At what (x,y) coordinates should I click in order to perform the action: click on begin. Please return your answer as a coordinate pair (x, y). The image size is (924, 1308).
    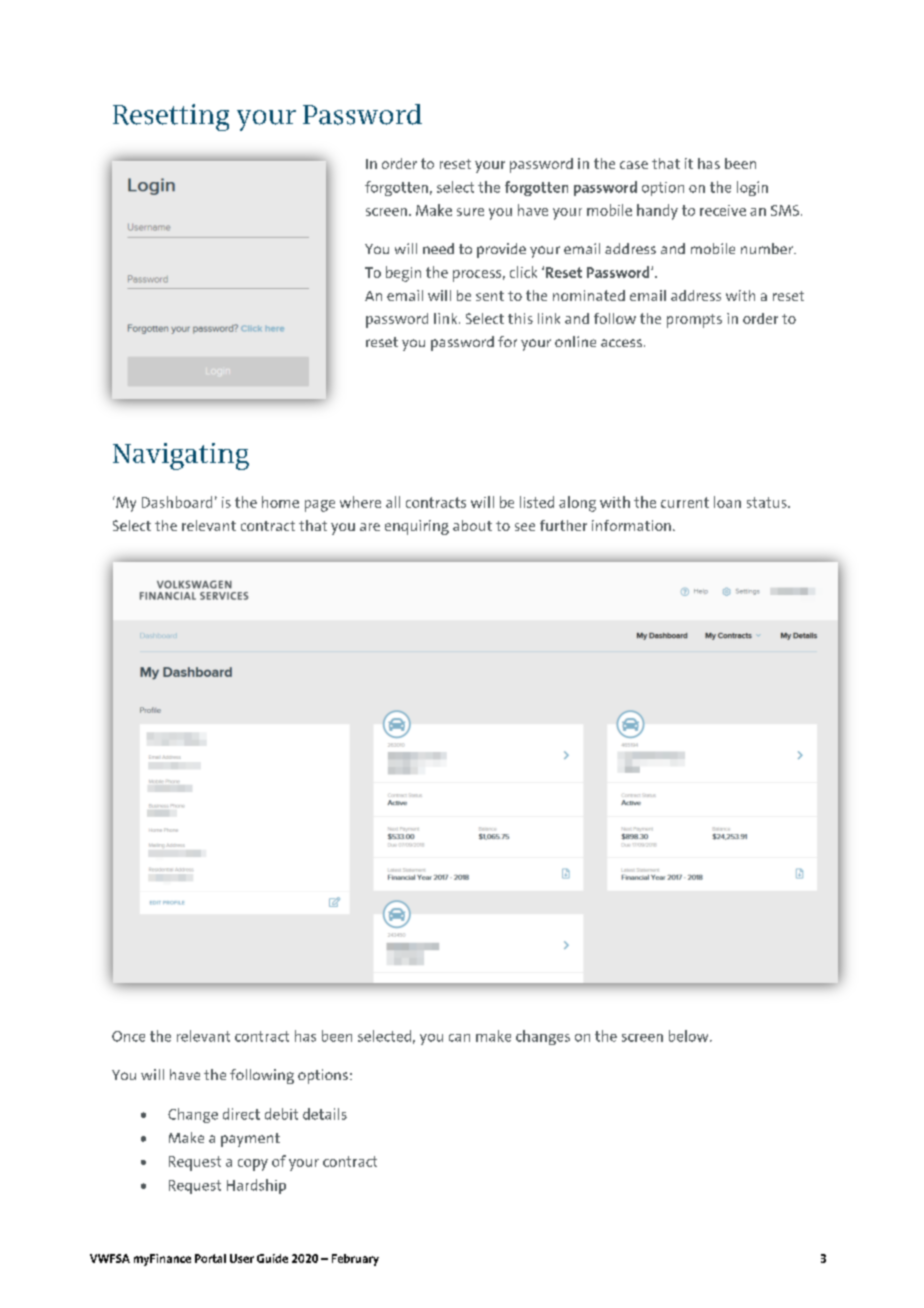
    Looking at the image, I should click on (403, 274).
